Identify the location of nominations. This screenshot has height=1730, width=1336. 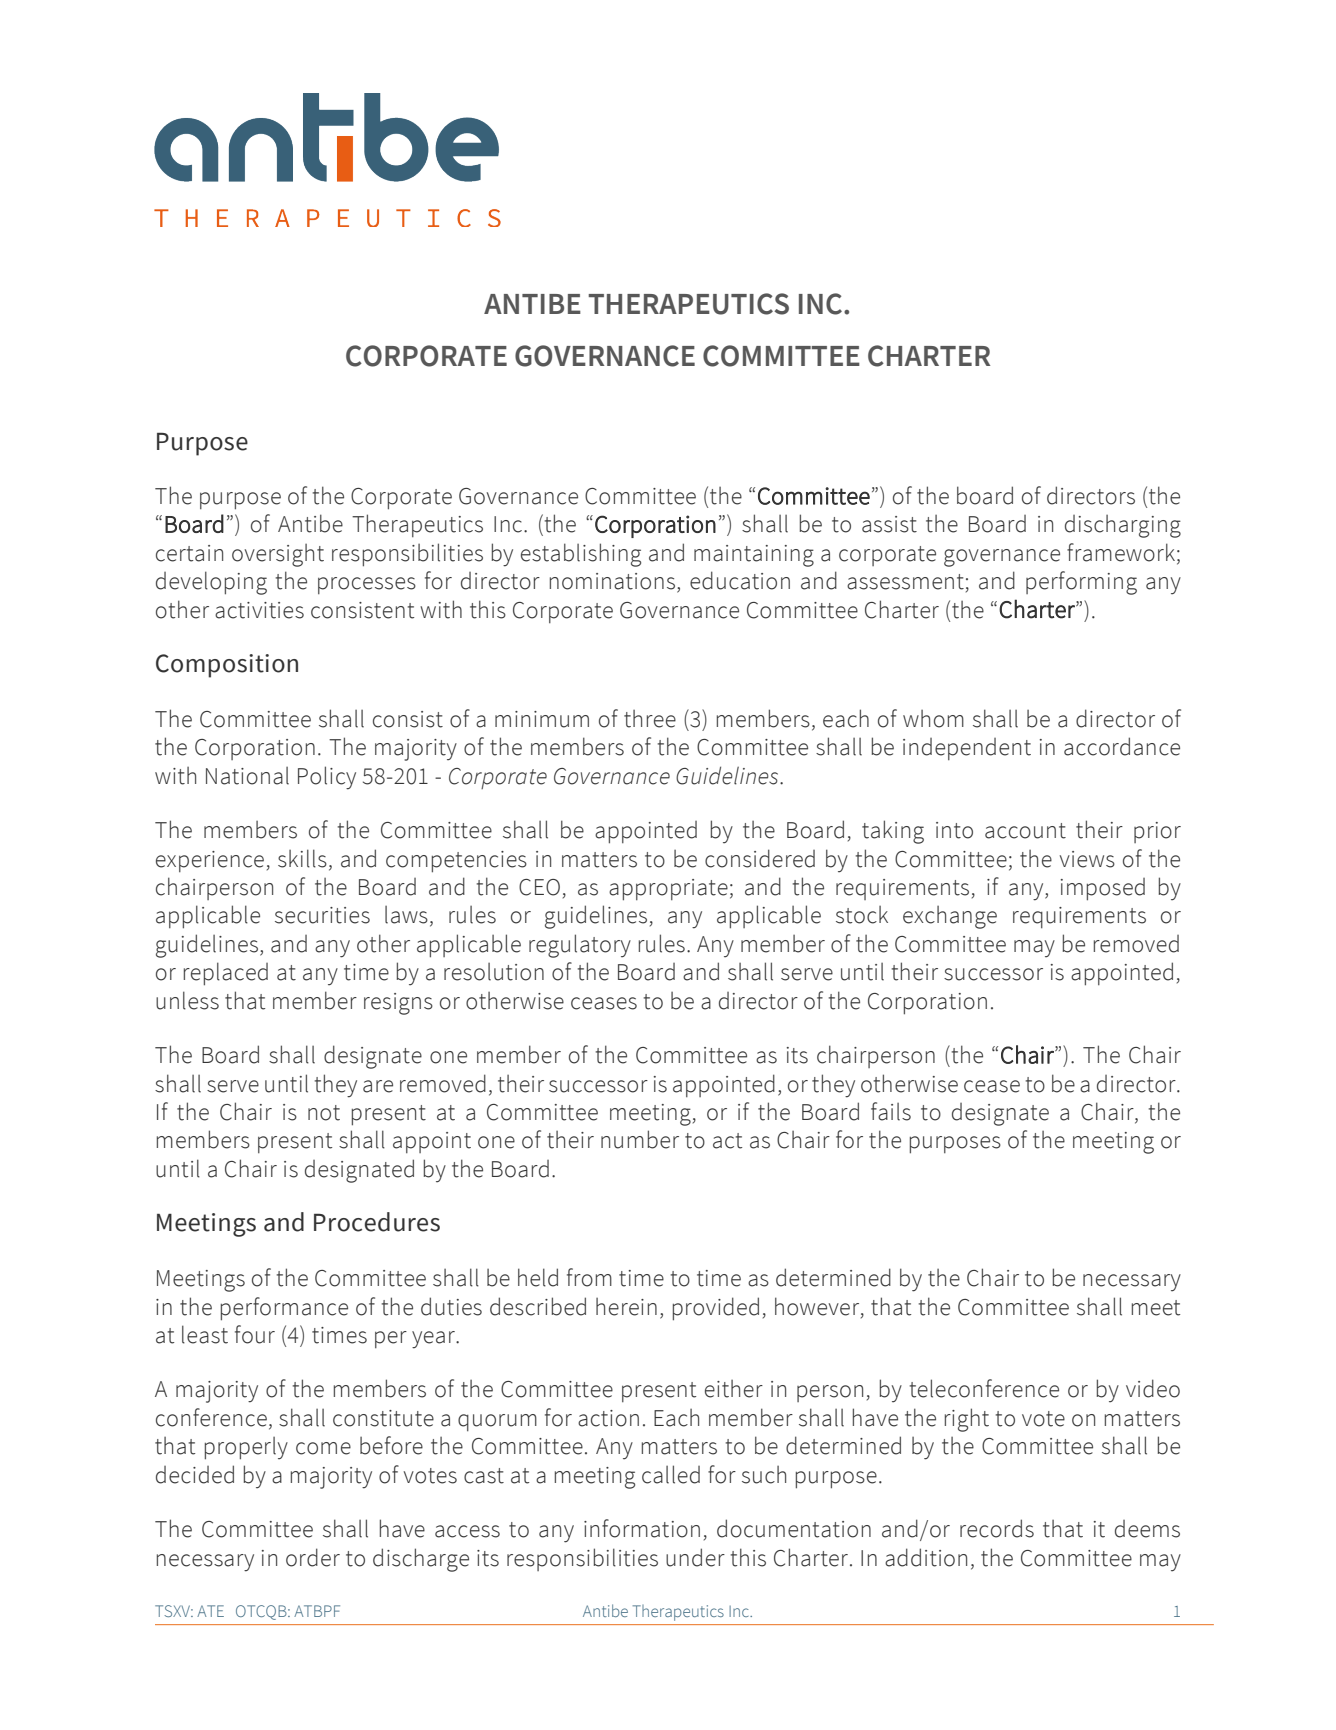
(612, 581).
